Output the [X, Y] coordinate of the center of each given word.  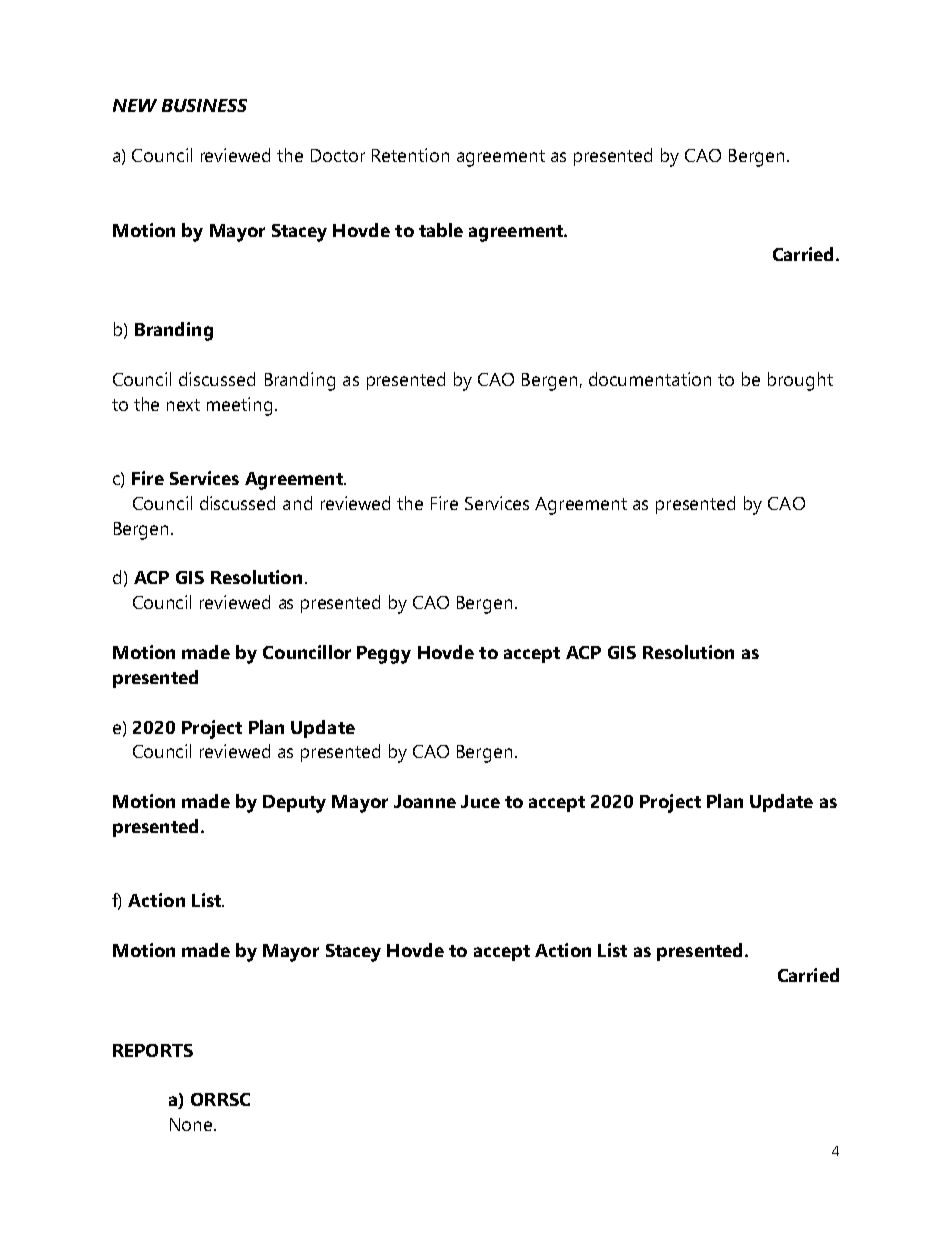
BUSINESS [204, 105]
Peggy [384, 655]
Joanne [425, 801]
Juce [480, 801]
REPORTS [153, 1050]
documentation [650, 379]
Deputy [294, 804]
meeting [239, 406]
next [183, 405]
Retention [410, 155]
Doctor [338, 155]
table [441, 230]
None [192, 1124]
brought [800, 381]
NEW [135, 105]
